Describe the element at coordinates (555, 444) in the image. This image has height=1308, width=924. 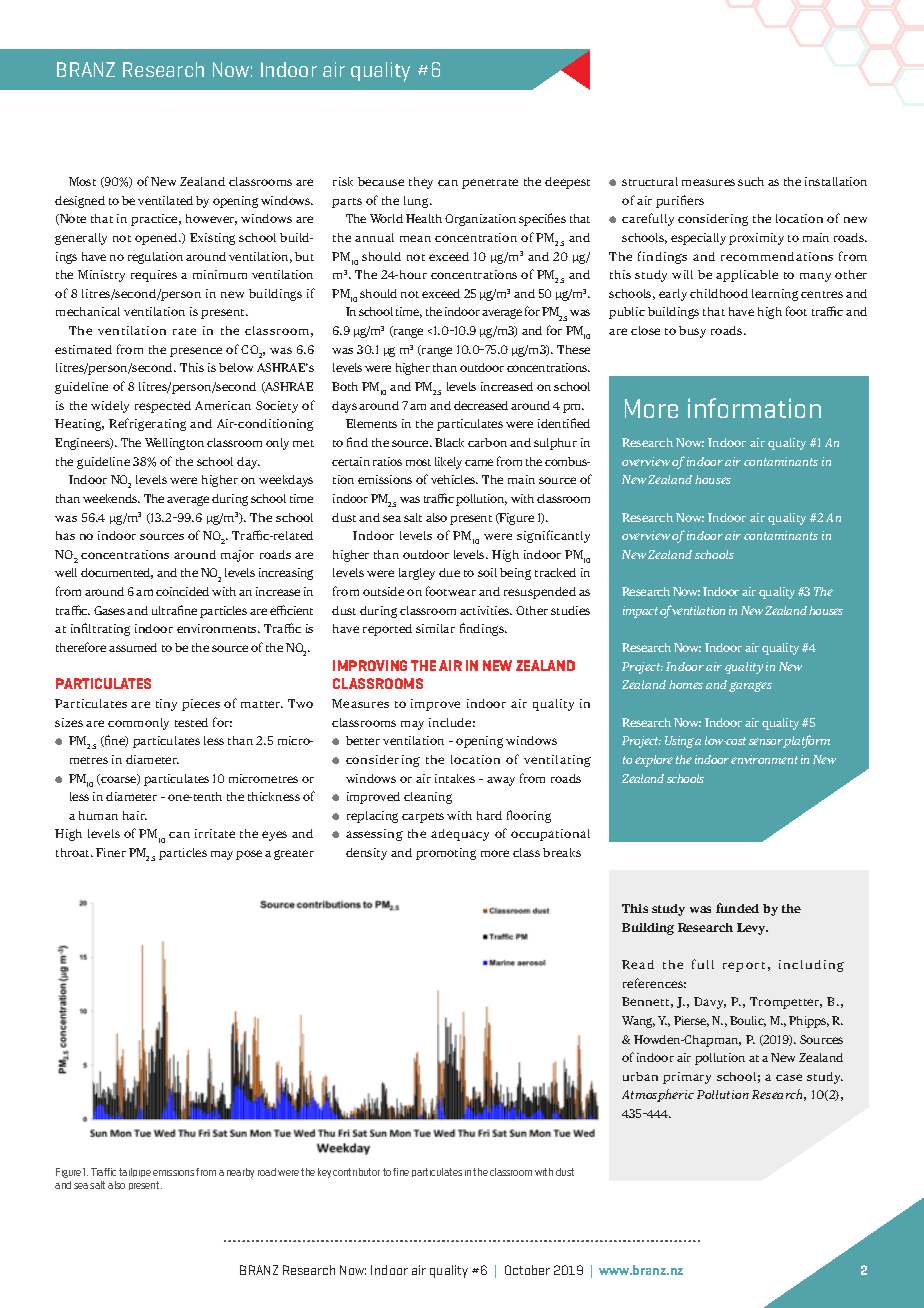
I see `sulphur` at that location.
